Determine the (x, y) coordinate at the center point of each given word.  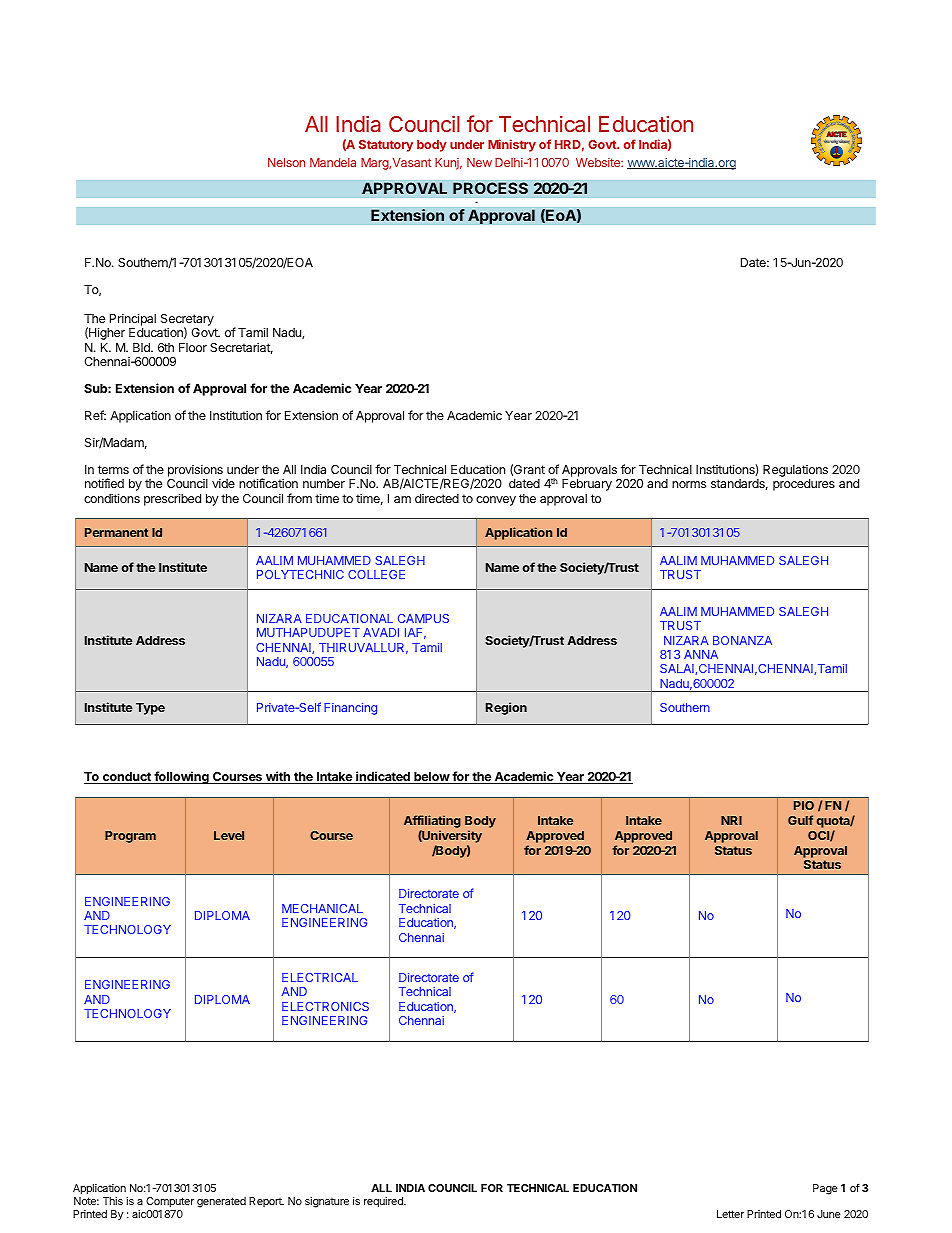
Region (506, 708)
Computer (170, 1202)
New (479, 162)
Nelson (286, 162)
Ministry (512, 145)
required (384, 1202)
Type (150, 709)
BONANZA (742, 640)
